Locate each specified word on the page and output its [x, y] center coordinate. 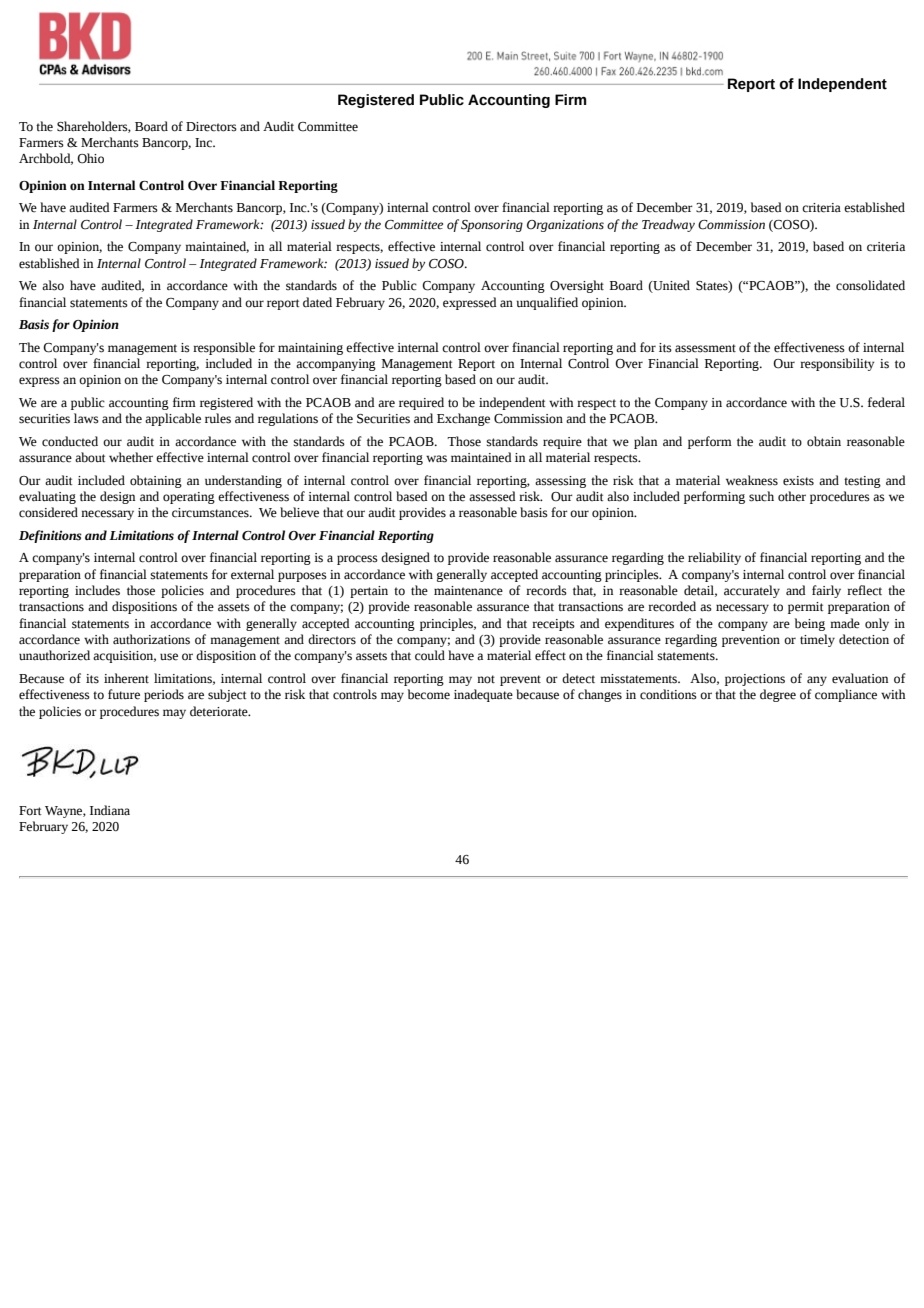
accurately [752, 591]
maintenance [468, 591]
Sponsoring [492, 226]
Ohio [90, 158]
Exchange [463, 419]
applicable [173, 419]
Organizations [565, 226]
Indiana [110, 810]
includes [97, 590]
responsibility [837, 364]
